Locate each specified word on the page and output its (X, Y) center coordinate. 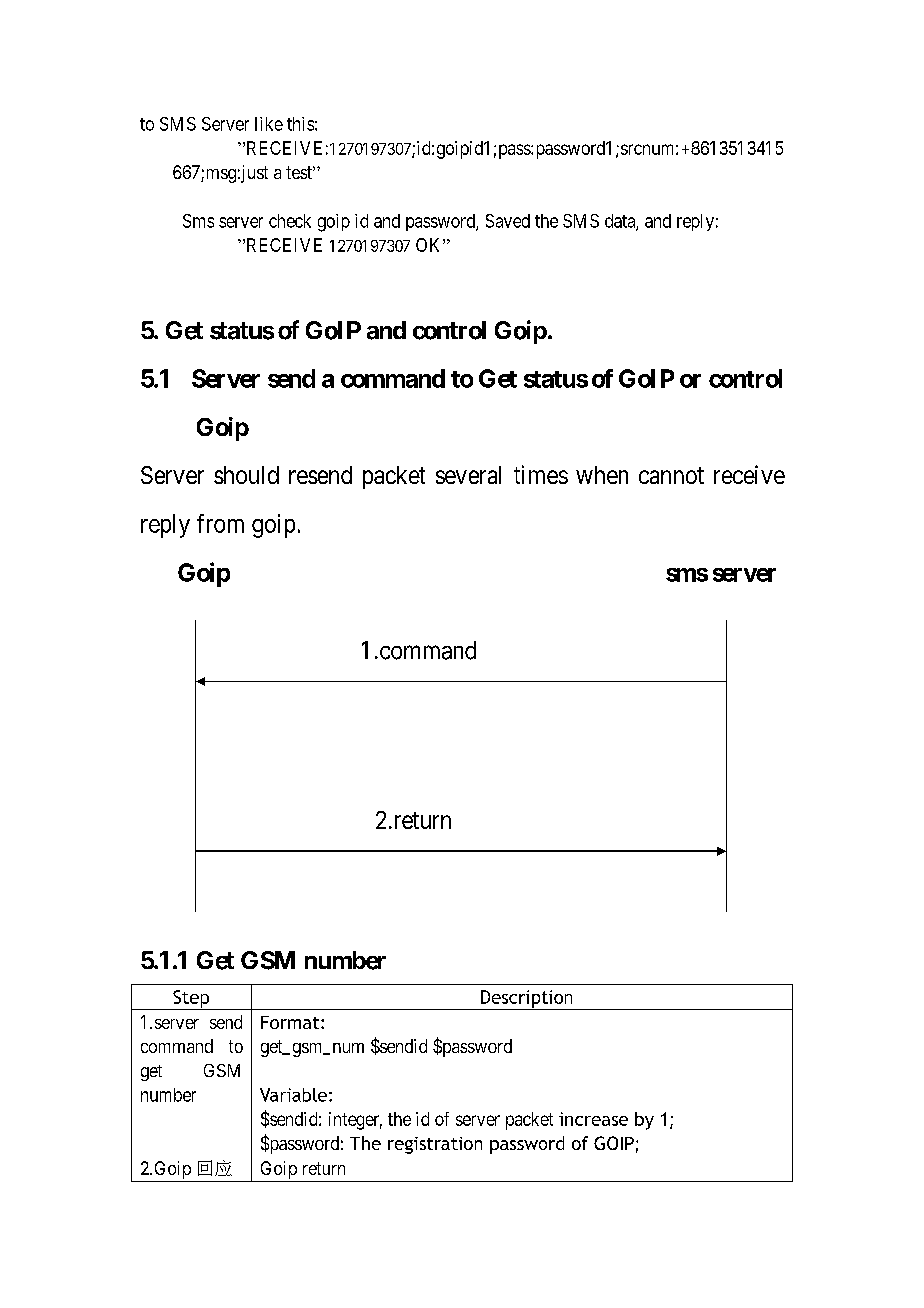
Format (291, 1022)
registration (435, 1145)
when (602, 475)
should (246, 475)
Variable (293, 1095)
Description (527, 1000)
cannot (671, 475)
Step (191, 1000)
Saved (508, 221)
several (468, 475)
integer (355, 1121)
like (269, 124)
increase (593, 1119)
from (220, 523)
